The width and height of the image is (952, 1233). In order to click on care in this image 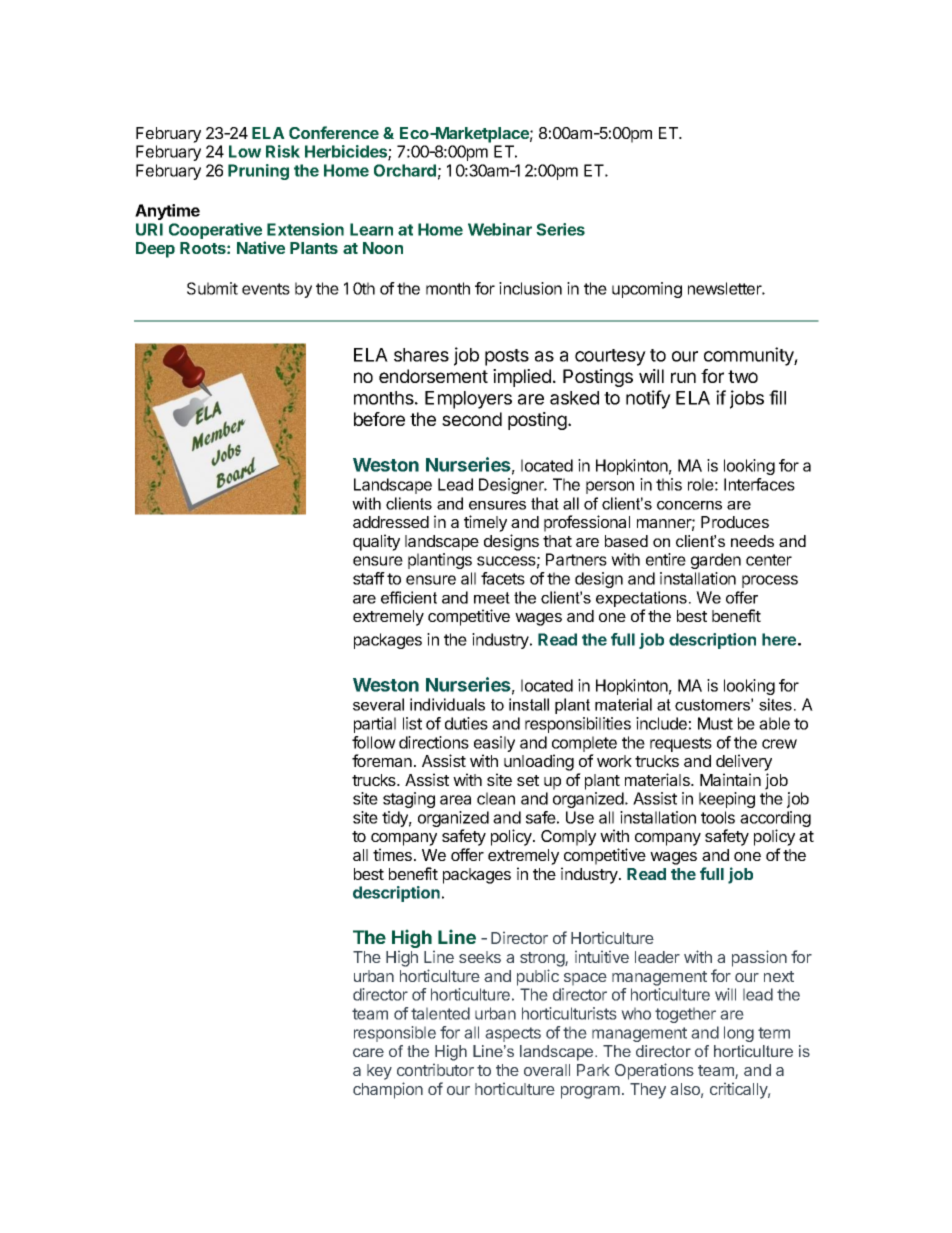, I will do `click(368, 1052)`.
